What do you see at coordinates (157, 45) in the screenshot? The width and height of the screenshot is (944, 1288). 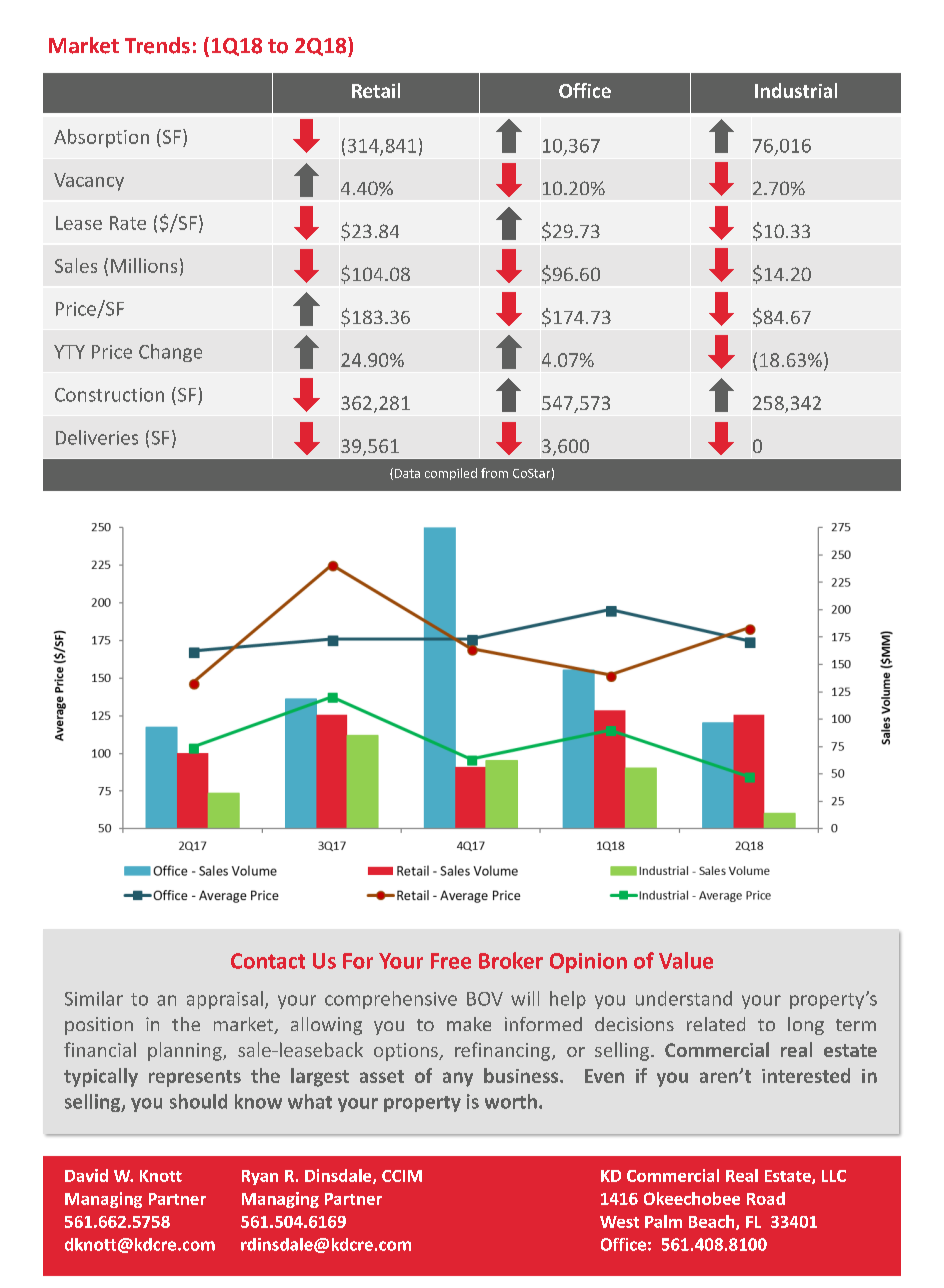 I see `Trends` at bounding box center [157, 45].
